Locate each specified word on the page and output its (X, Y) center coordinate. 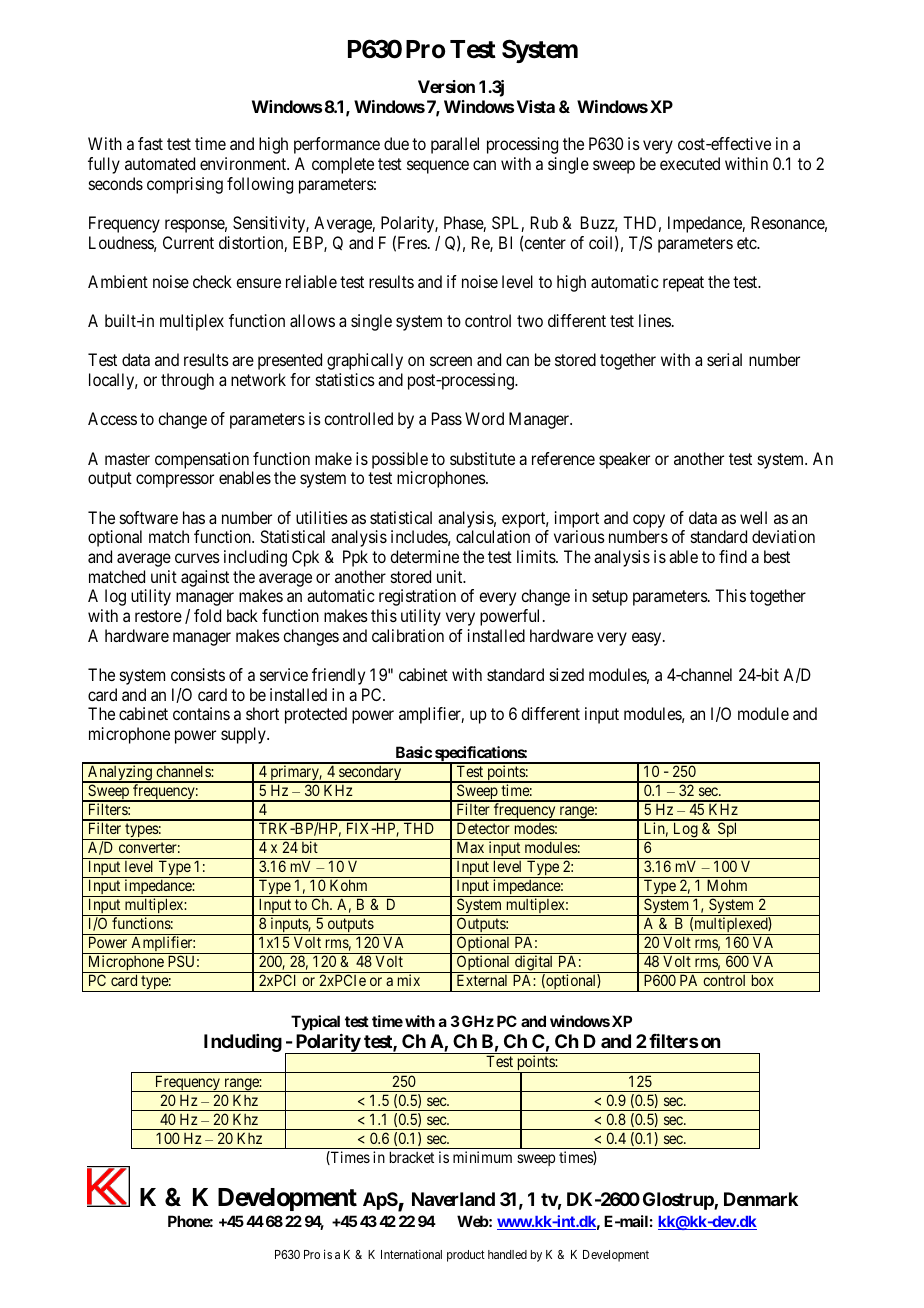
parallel (455, 145)
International (411, 1254)
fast (150, 143)
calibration (408, 635)
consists (198, 674)
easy (648, 639)
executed (690, 163)
